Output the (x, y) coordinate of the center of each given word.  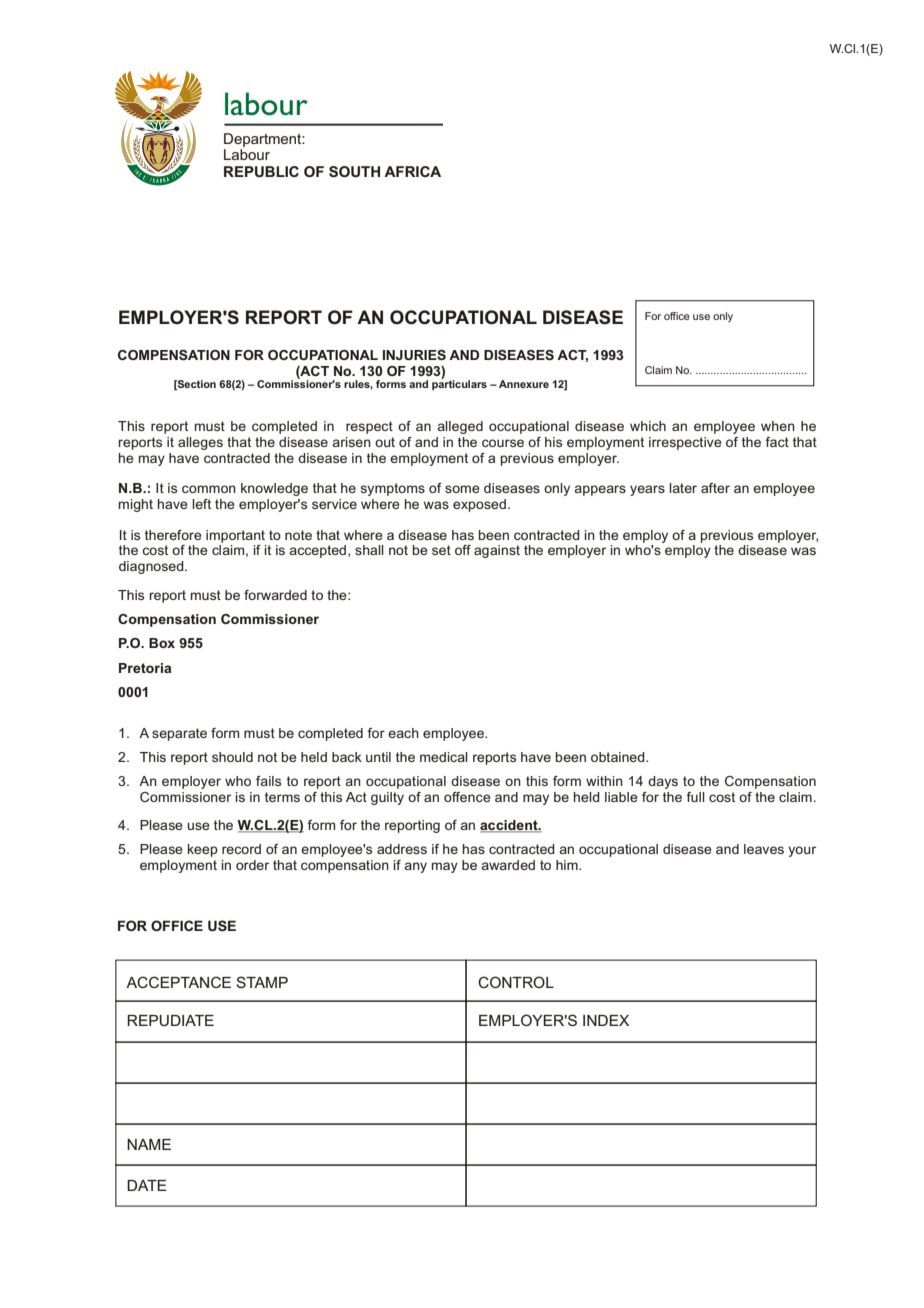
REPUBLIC (261, 171)
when (778, 426)
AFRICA (412, 171)
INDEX (606, 1020)
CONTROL (516, 982)
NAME (149, 1144)
